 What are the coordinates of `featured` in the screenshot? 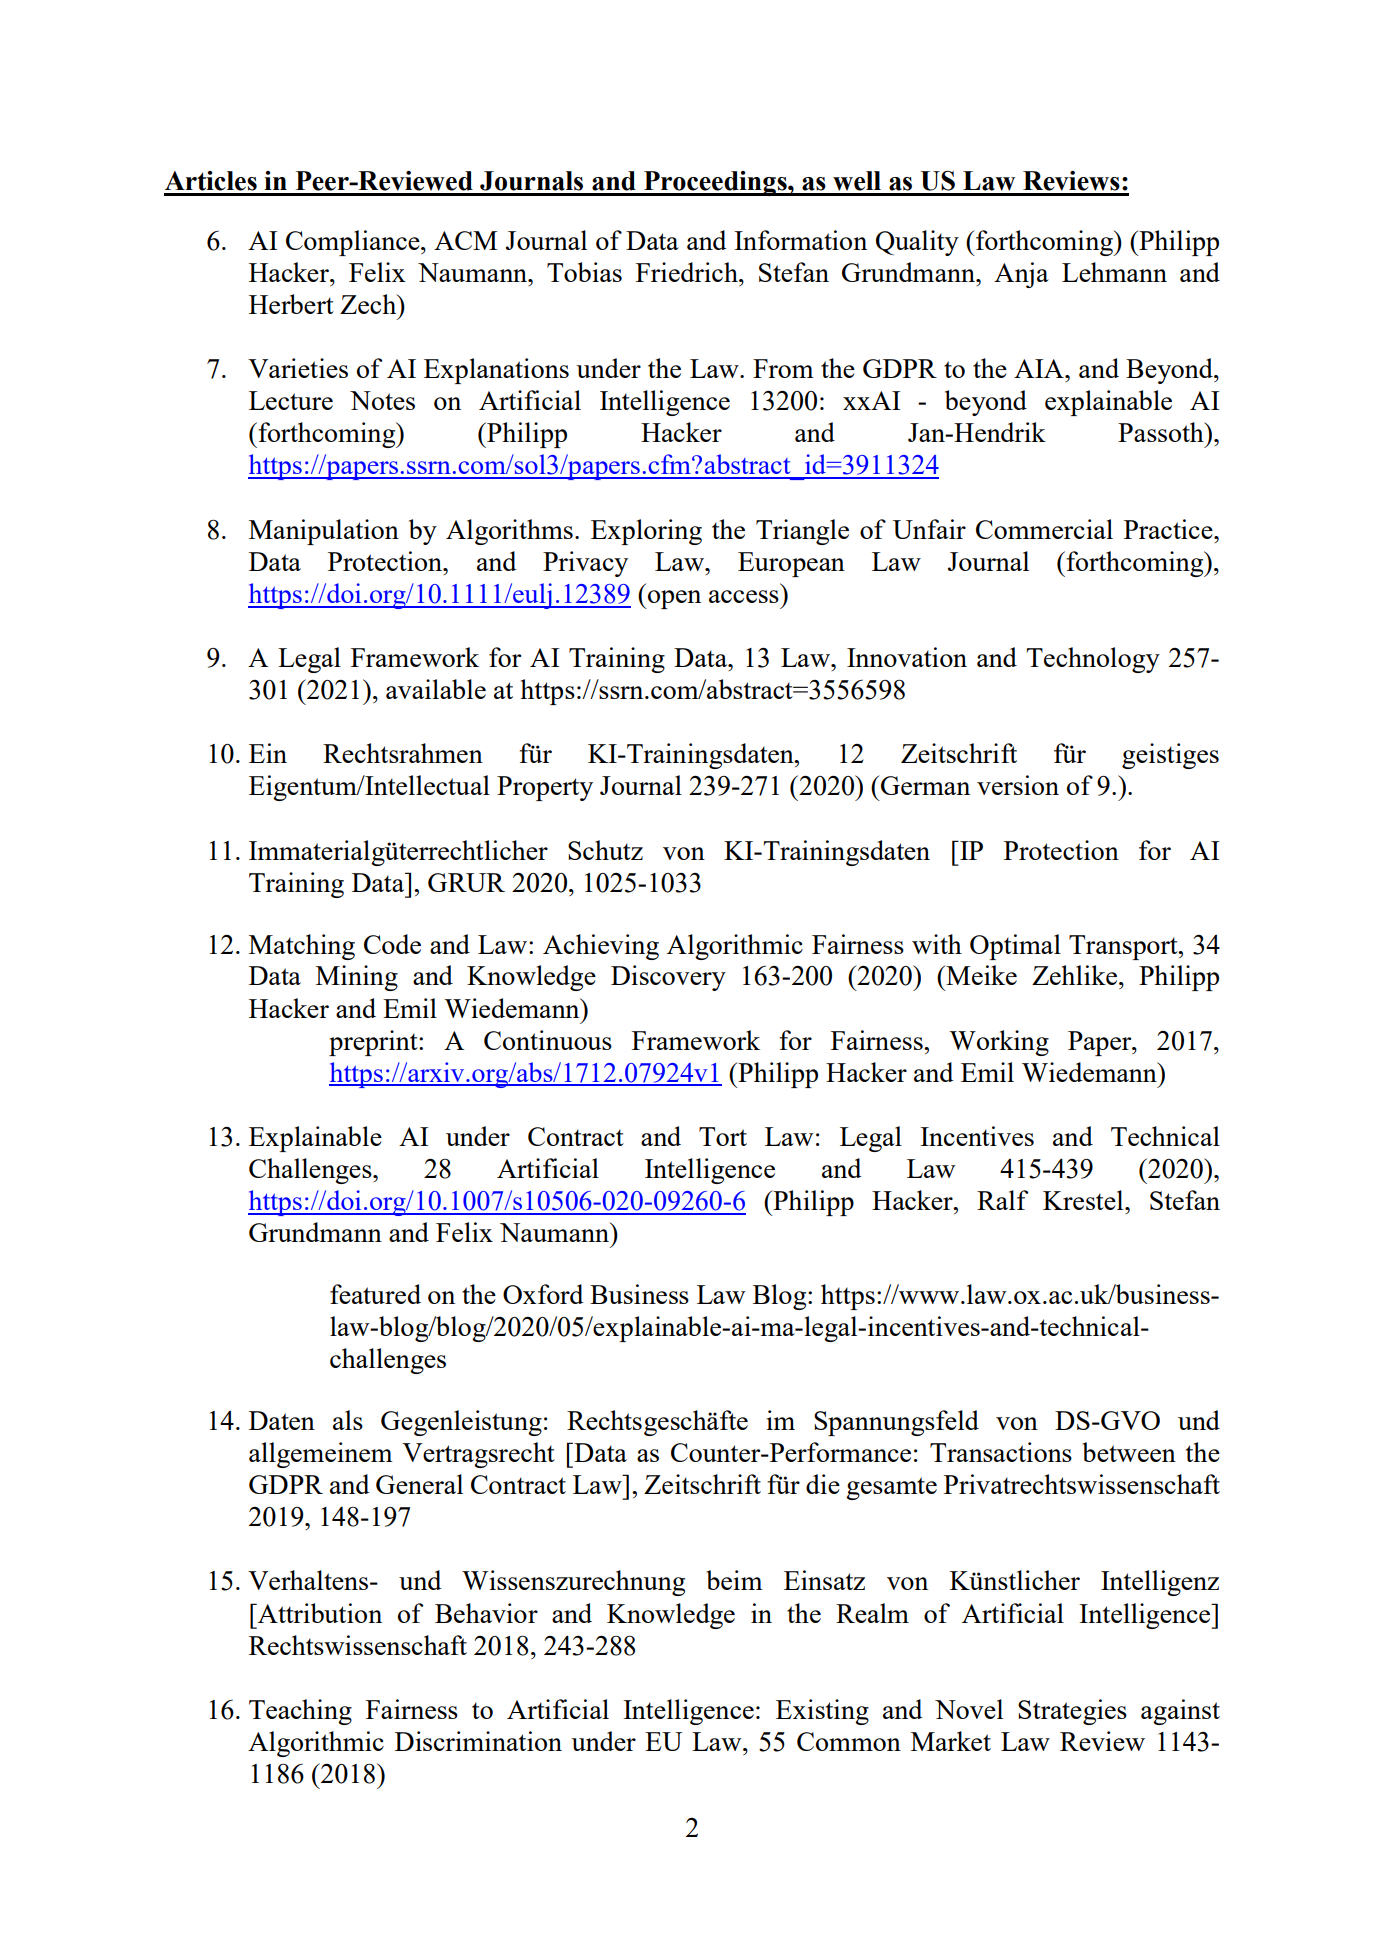 It's located at (375, 1294).
